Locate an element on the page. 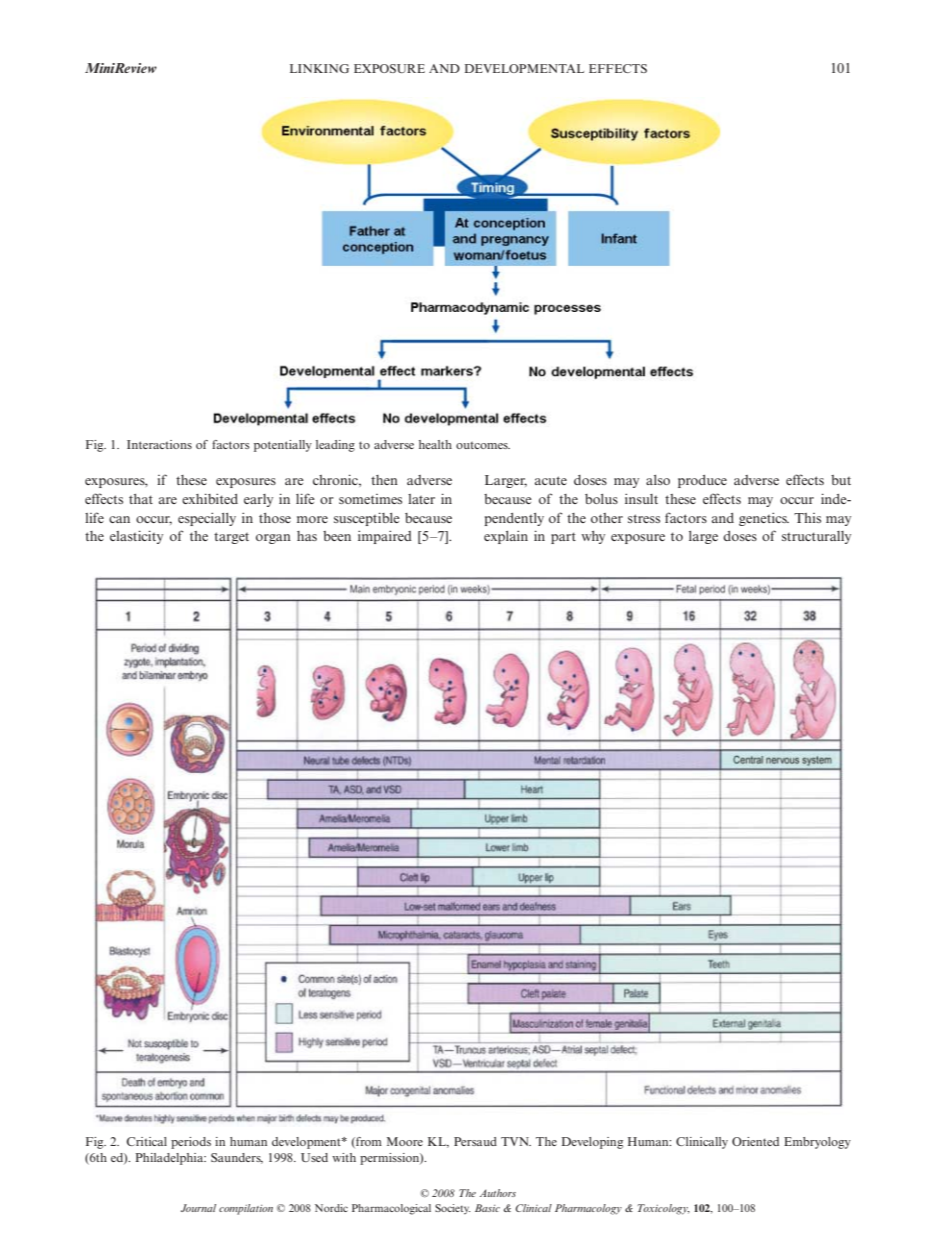  Saunders is located at coordinates (237, 1158).
